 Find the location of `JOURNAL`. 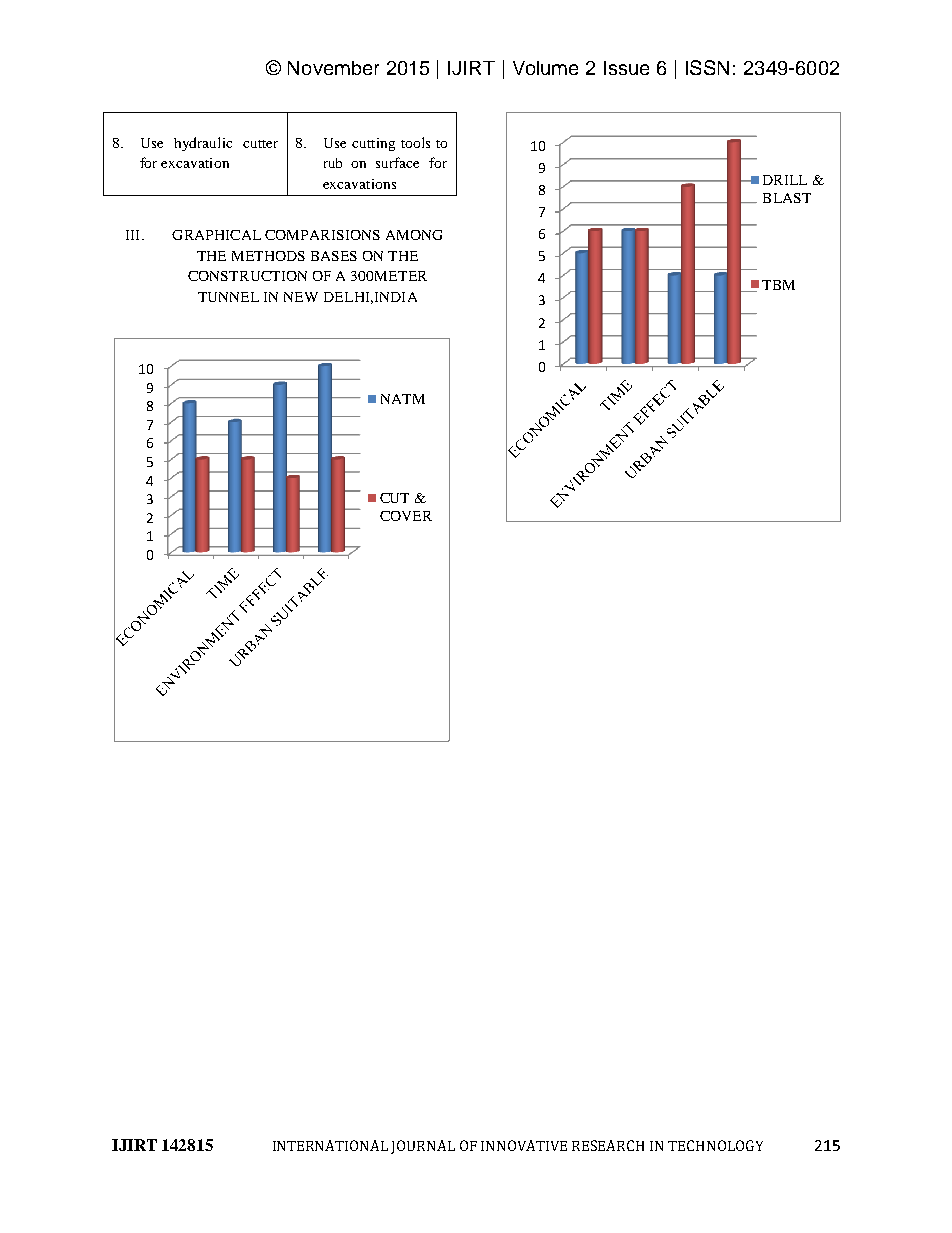

JOURNAL is located at coordinates (423, 1147).
